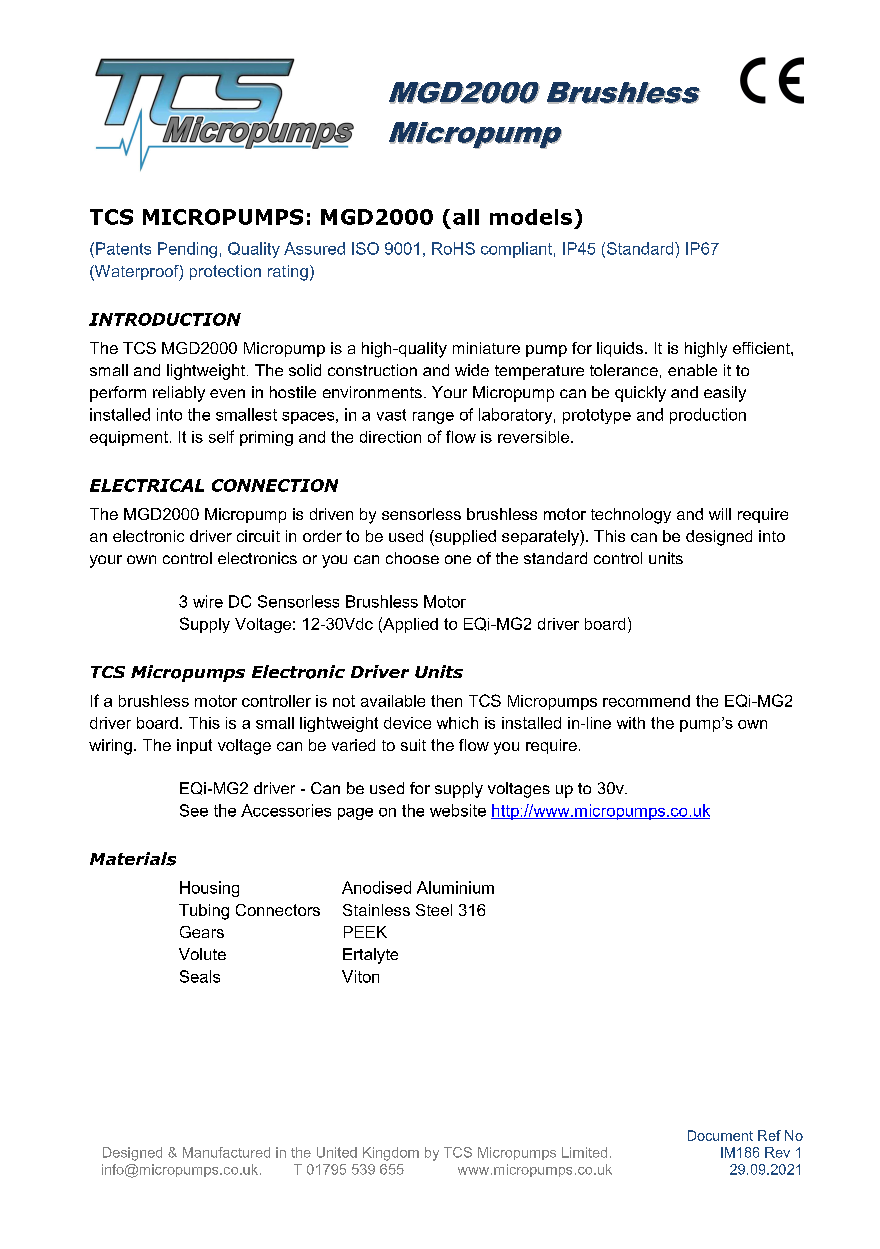 The width and height of the image is (880, 1249). Describe the element at coordinates (187, 250) in the image. I see `Pending` at that location.
